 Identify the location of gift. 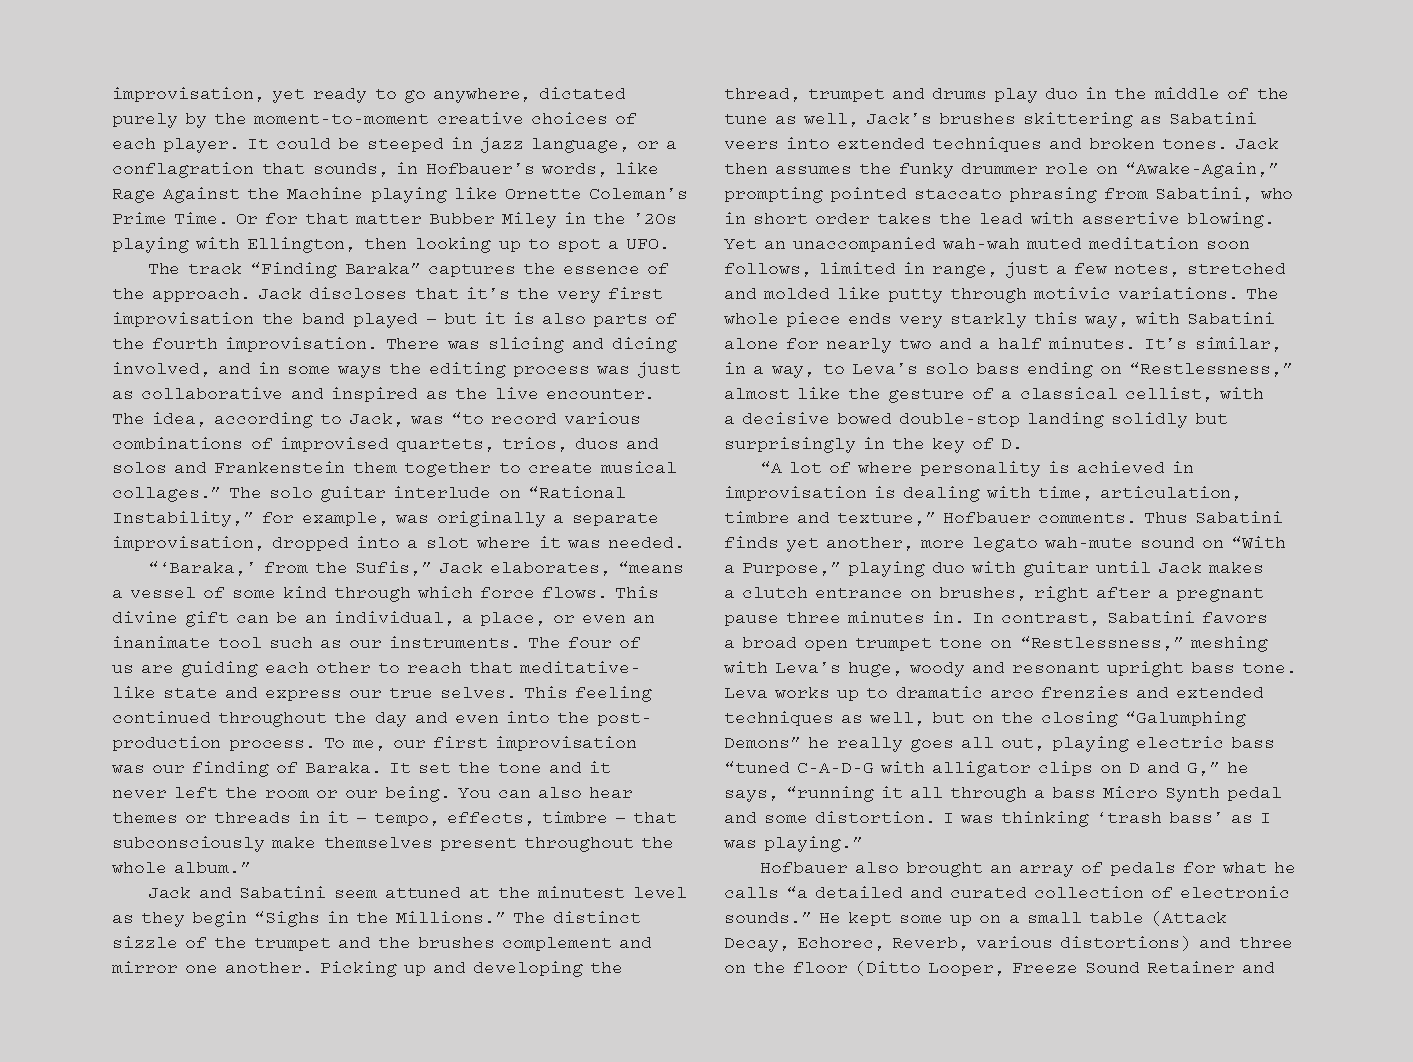
(207, 619).
